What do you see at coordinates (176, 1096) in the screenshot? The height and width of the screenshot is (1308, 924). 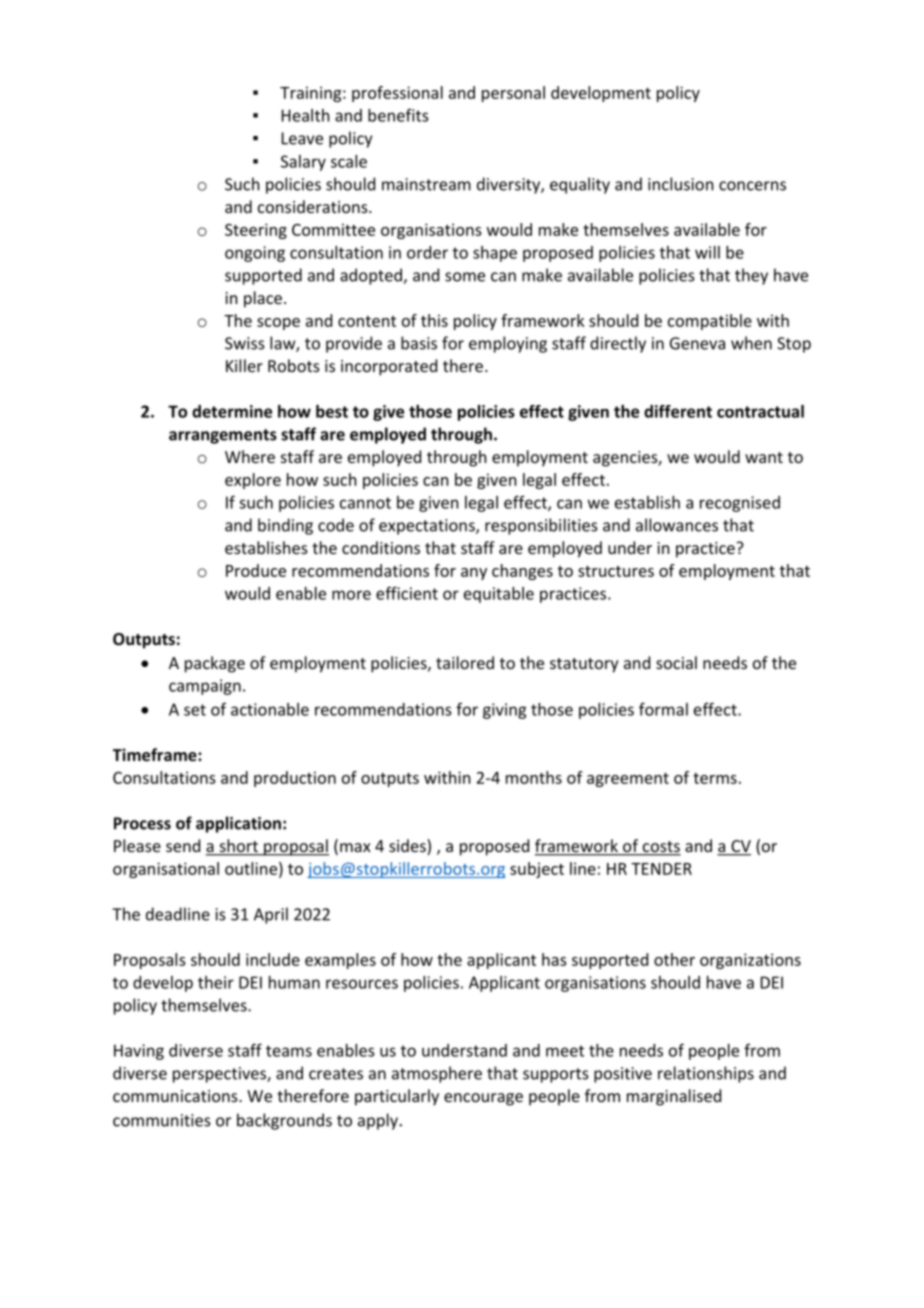 I see `communications` at bounding box center [176, 1096].
